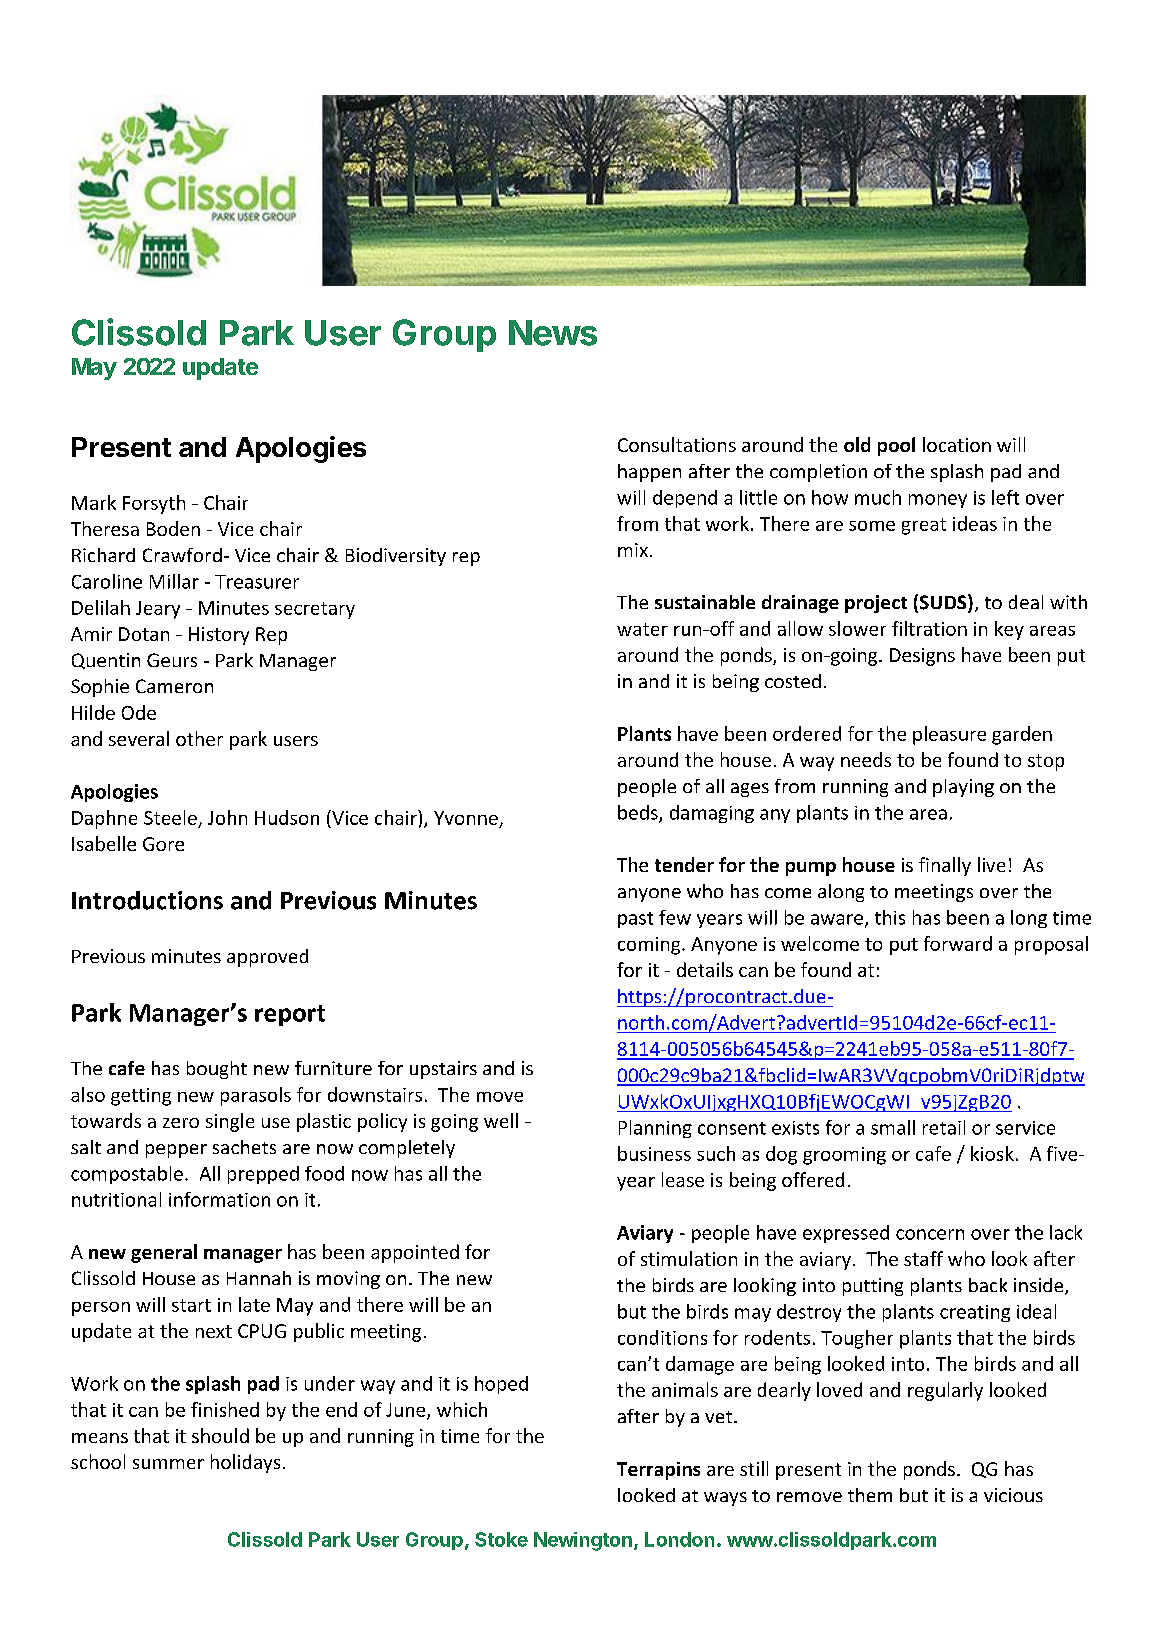 The image size is (1164, 1646). What do you see at coordinates (501, 1539) in the document?
I see `Stoke` at bounding box center [501, 1539].
